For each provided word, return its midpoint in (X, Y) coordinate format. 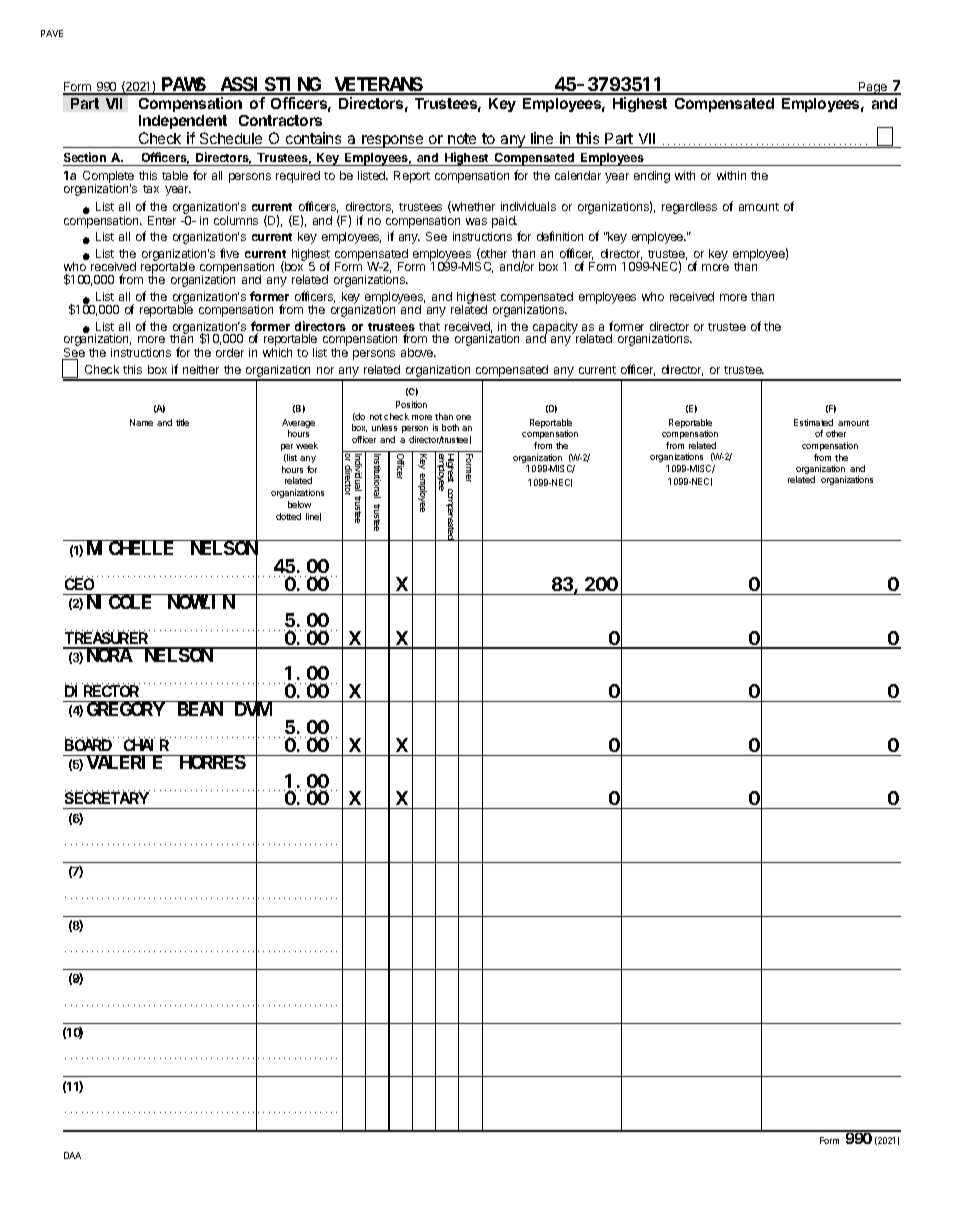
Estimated (813, 422)
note (462, 140)
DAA (72, 1155)
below (299, 504)
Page (873, 88)
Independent (183, 124)
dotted (288, 516)
